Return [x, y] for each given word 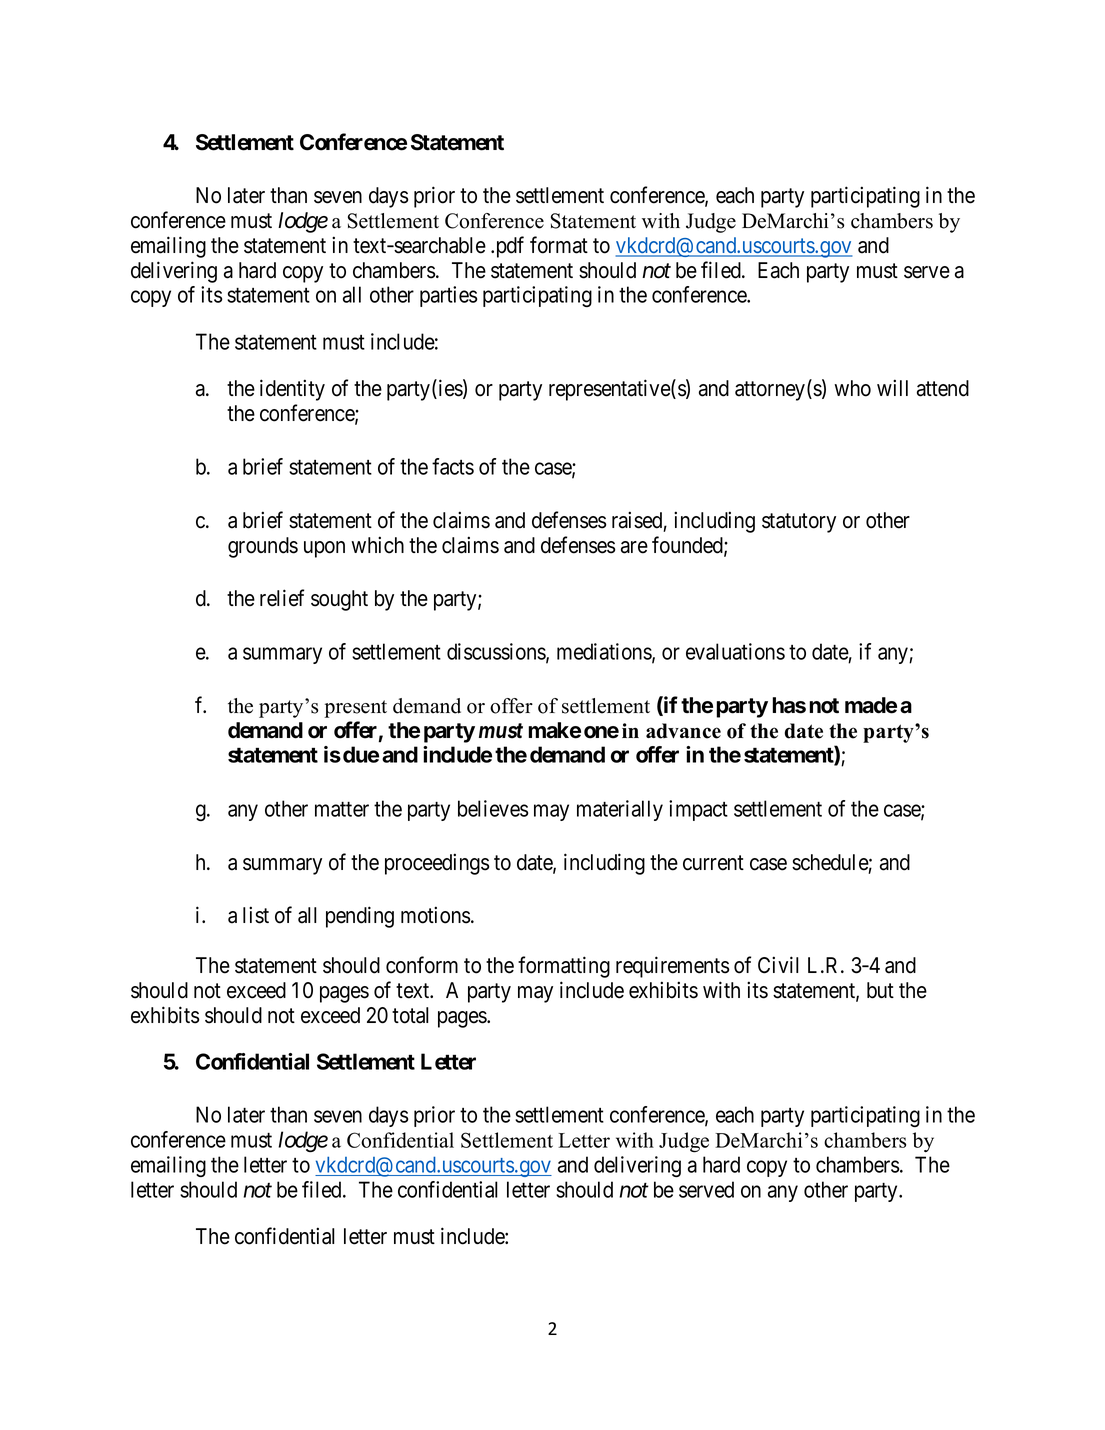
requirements [673, 967]
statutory [799, 523]
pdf [508, 247]
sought [339, 600]
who [852, 388]
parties [448, 296]
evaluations [735, 651]
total [410, 1015]
